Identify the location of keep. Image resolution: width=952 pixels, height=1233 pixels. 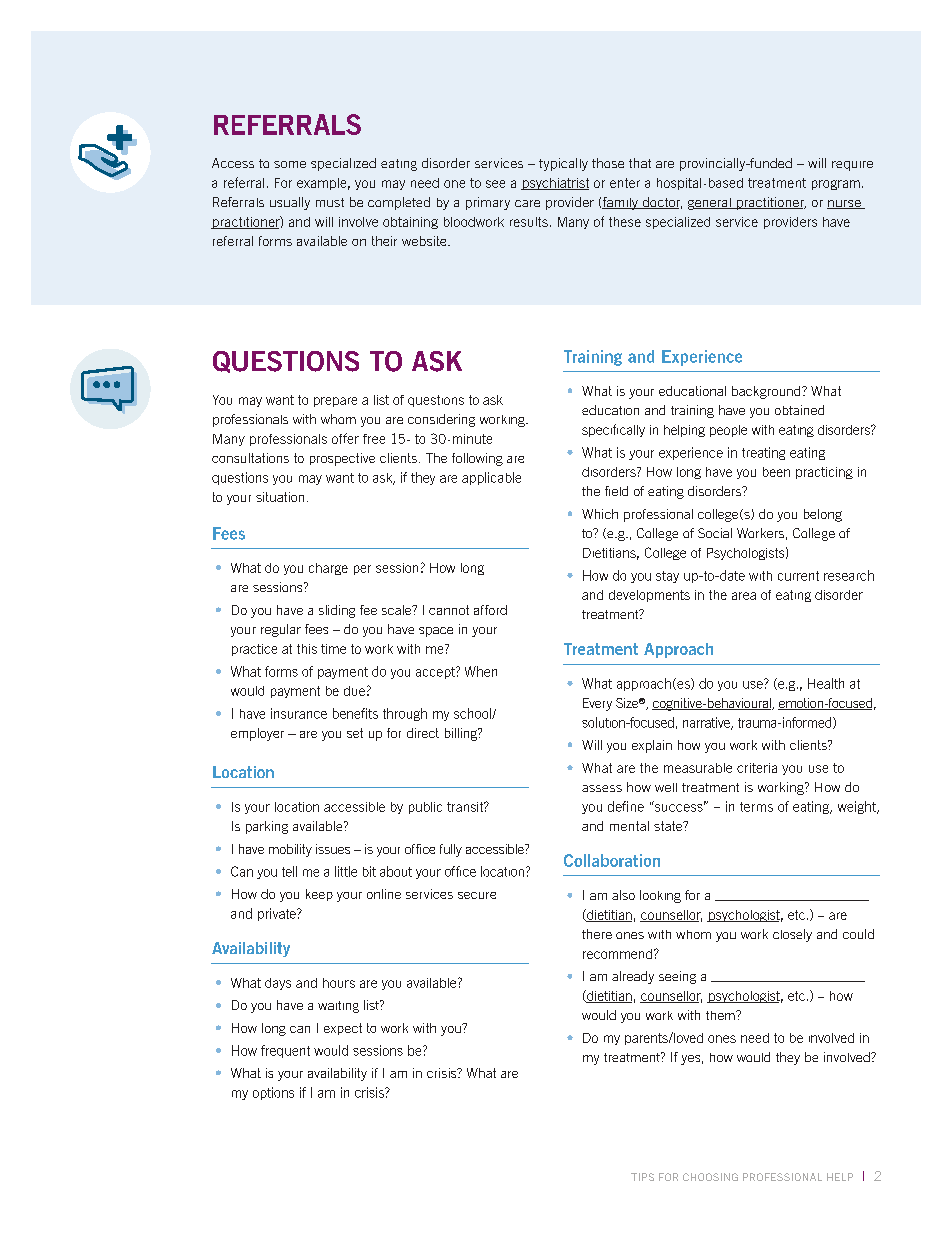
(319, 895).
